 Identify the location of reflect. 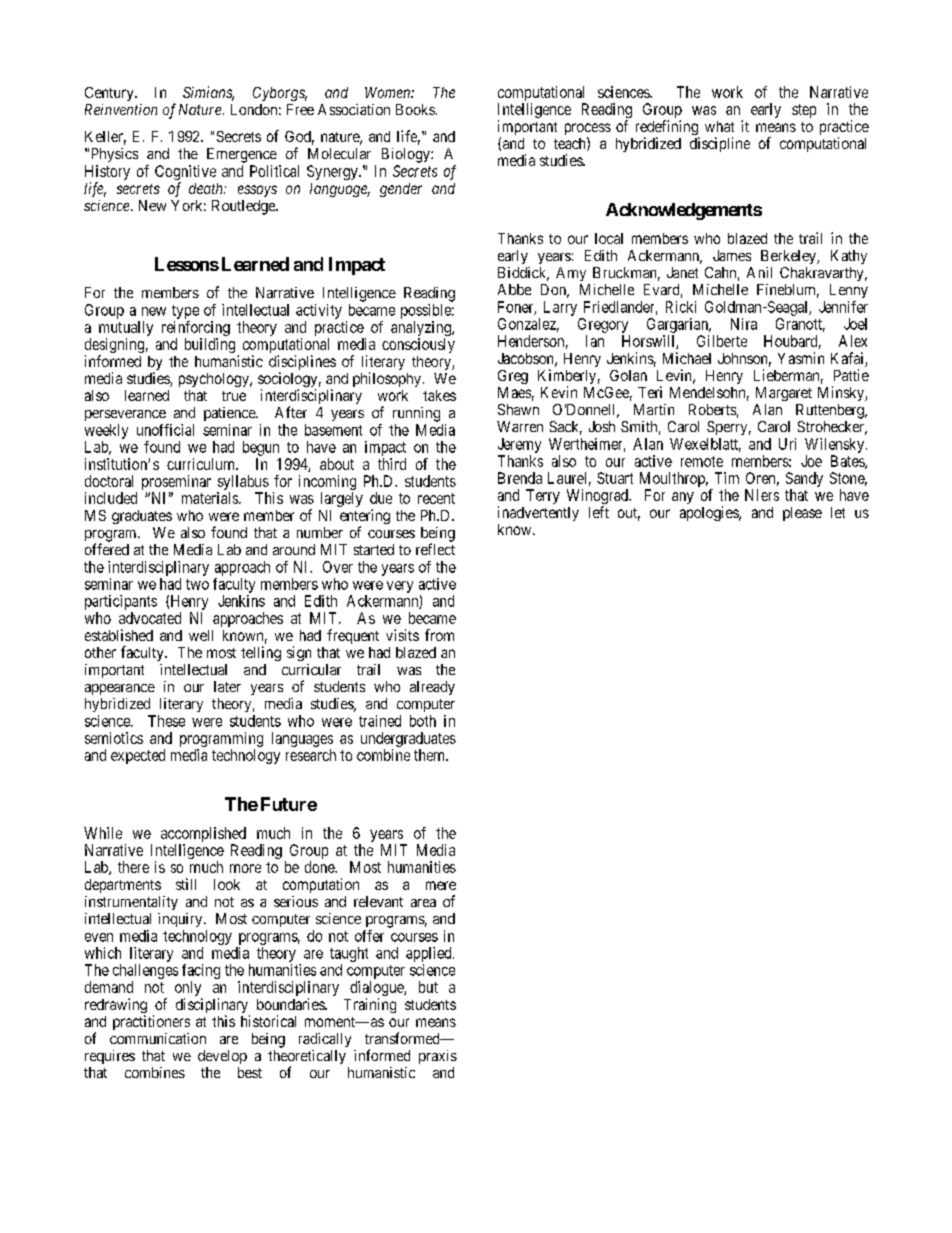
(435, 549).
